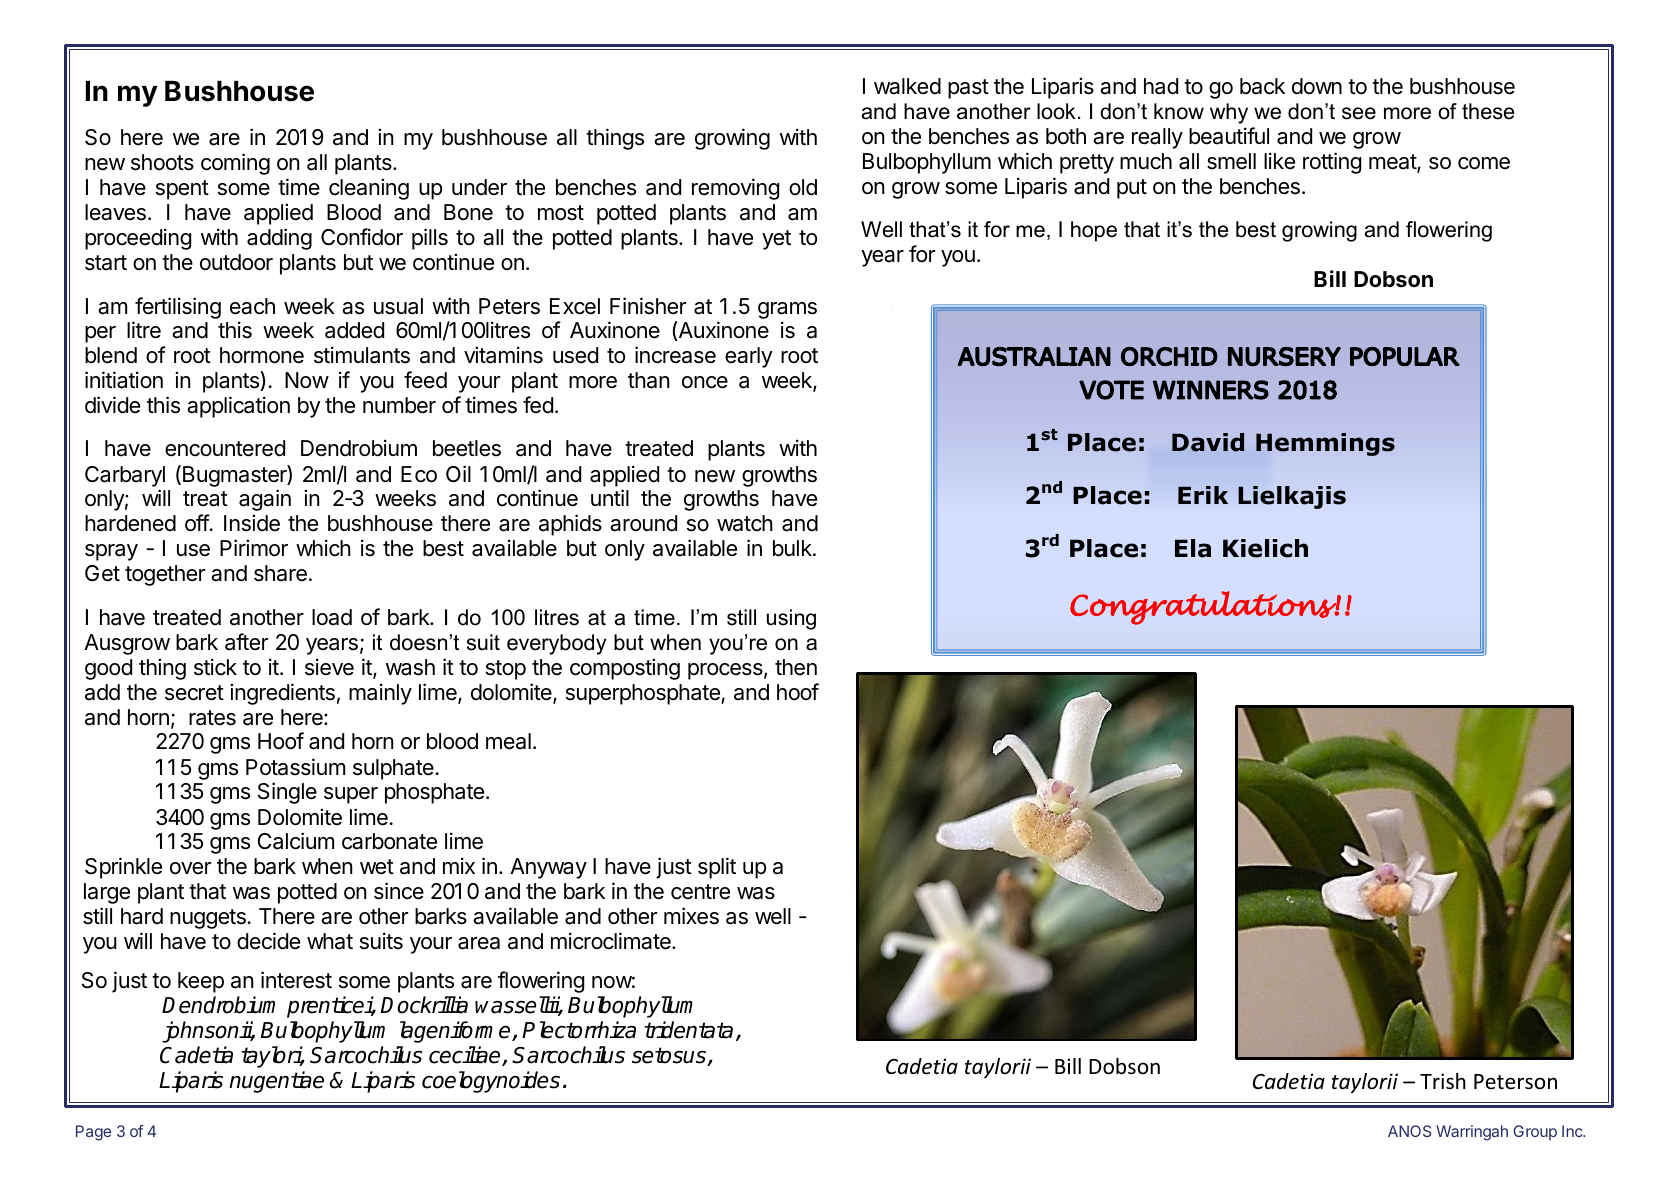  What do you see at coordinates (717, 868) in the screenshot?
I see `split` at bounding box center [717, 868].
